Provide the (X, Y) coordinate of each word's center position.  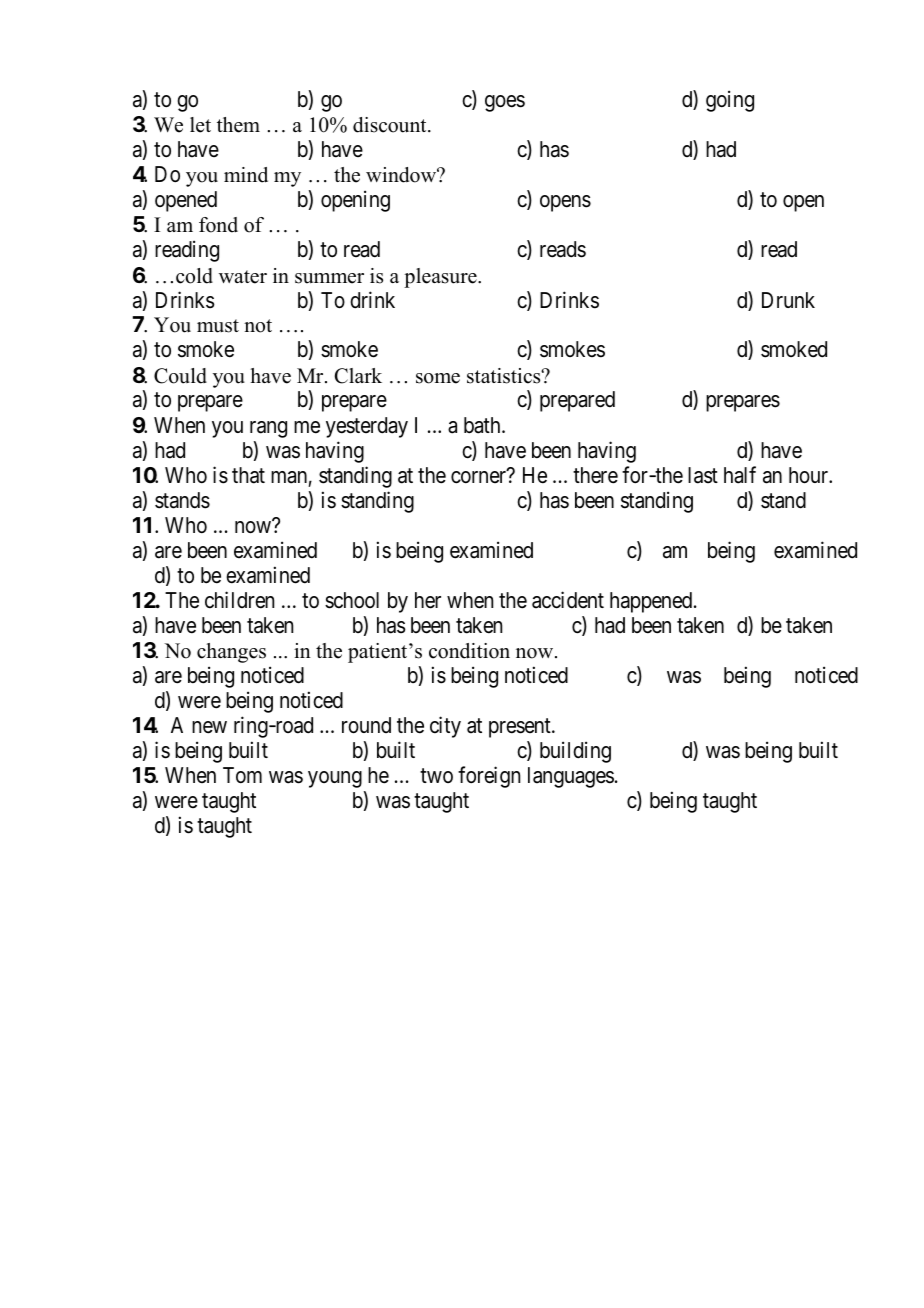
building (575, 752)
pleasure (441, 278)
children (239, 600)
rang (268, 429)
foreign (489, 777)
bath (483, 425)
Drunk (788, 300)
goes (505, 103)
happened (652, 602)
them (238, 125)
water (243, 277)
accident (568, 600)
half (740, 475)
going (730, 101)
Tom (242, 775)
